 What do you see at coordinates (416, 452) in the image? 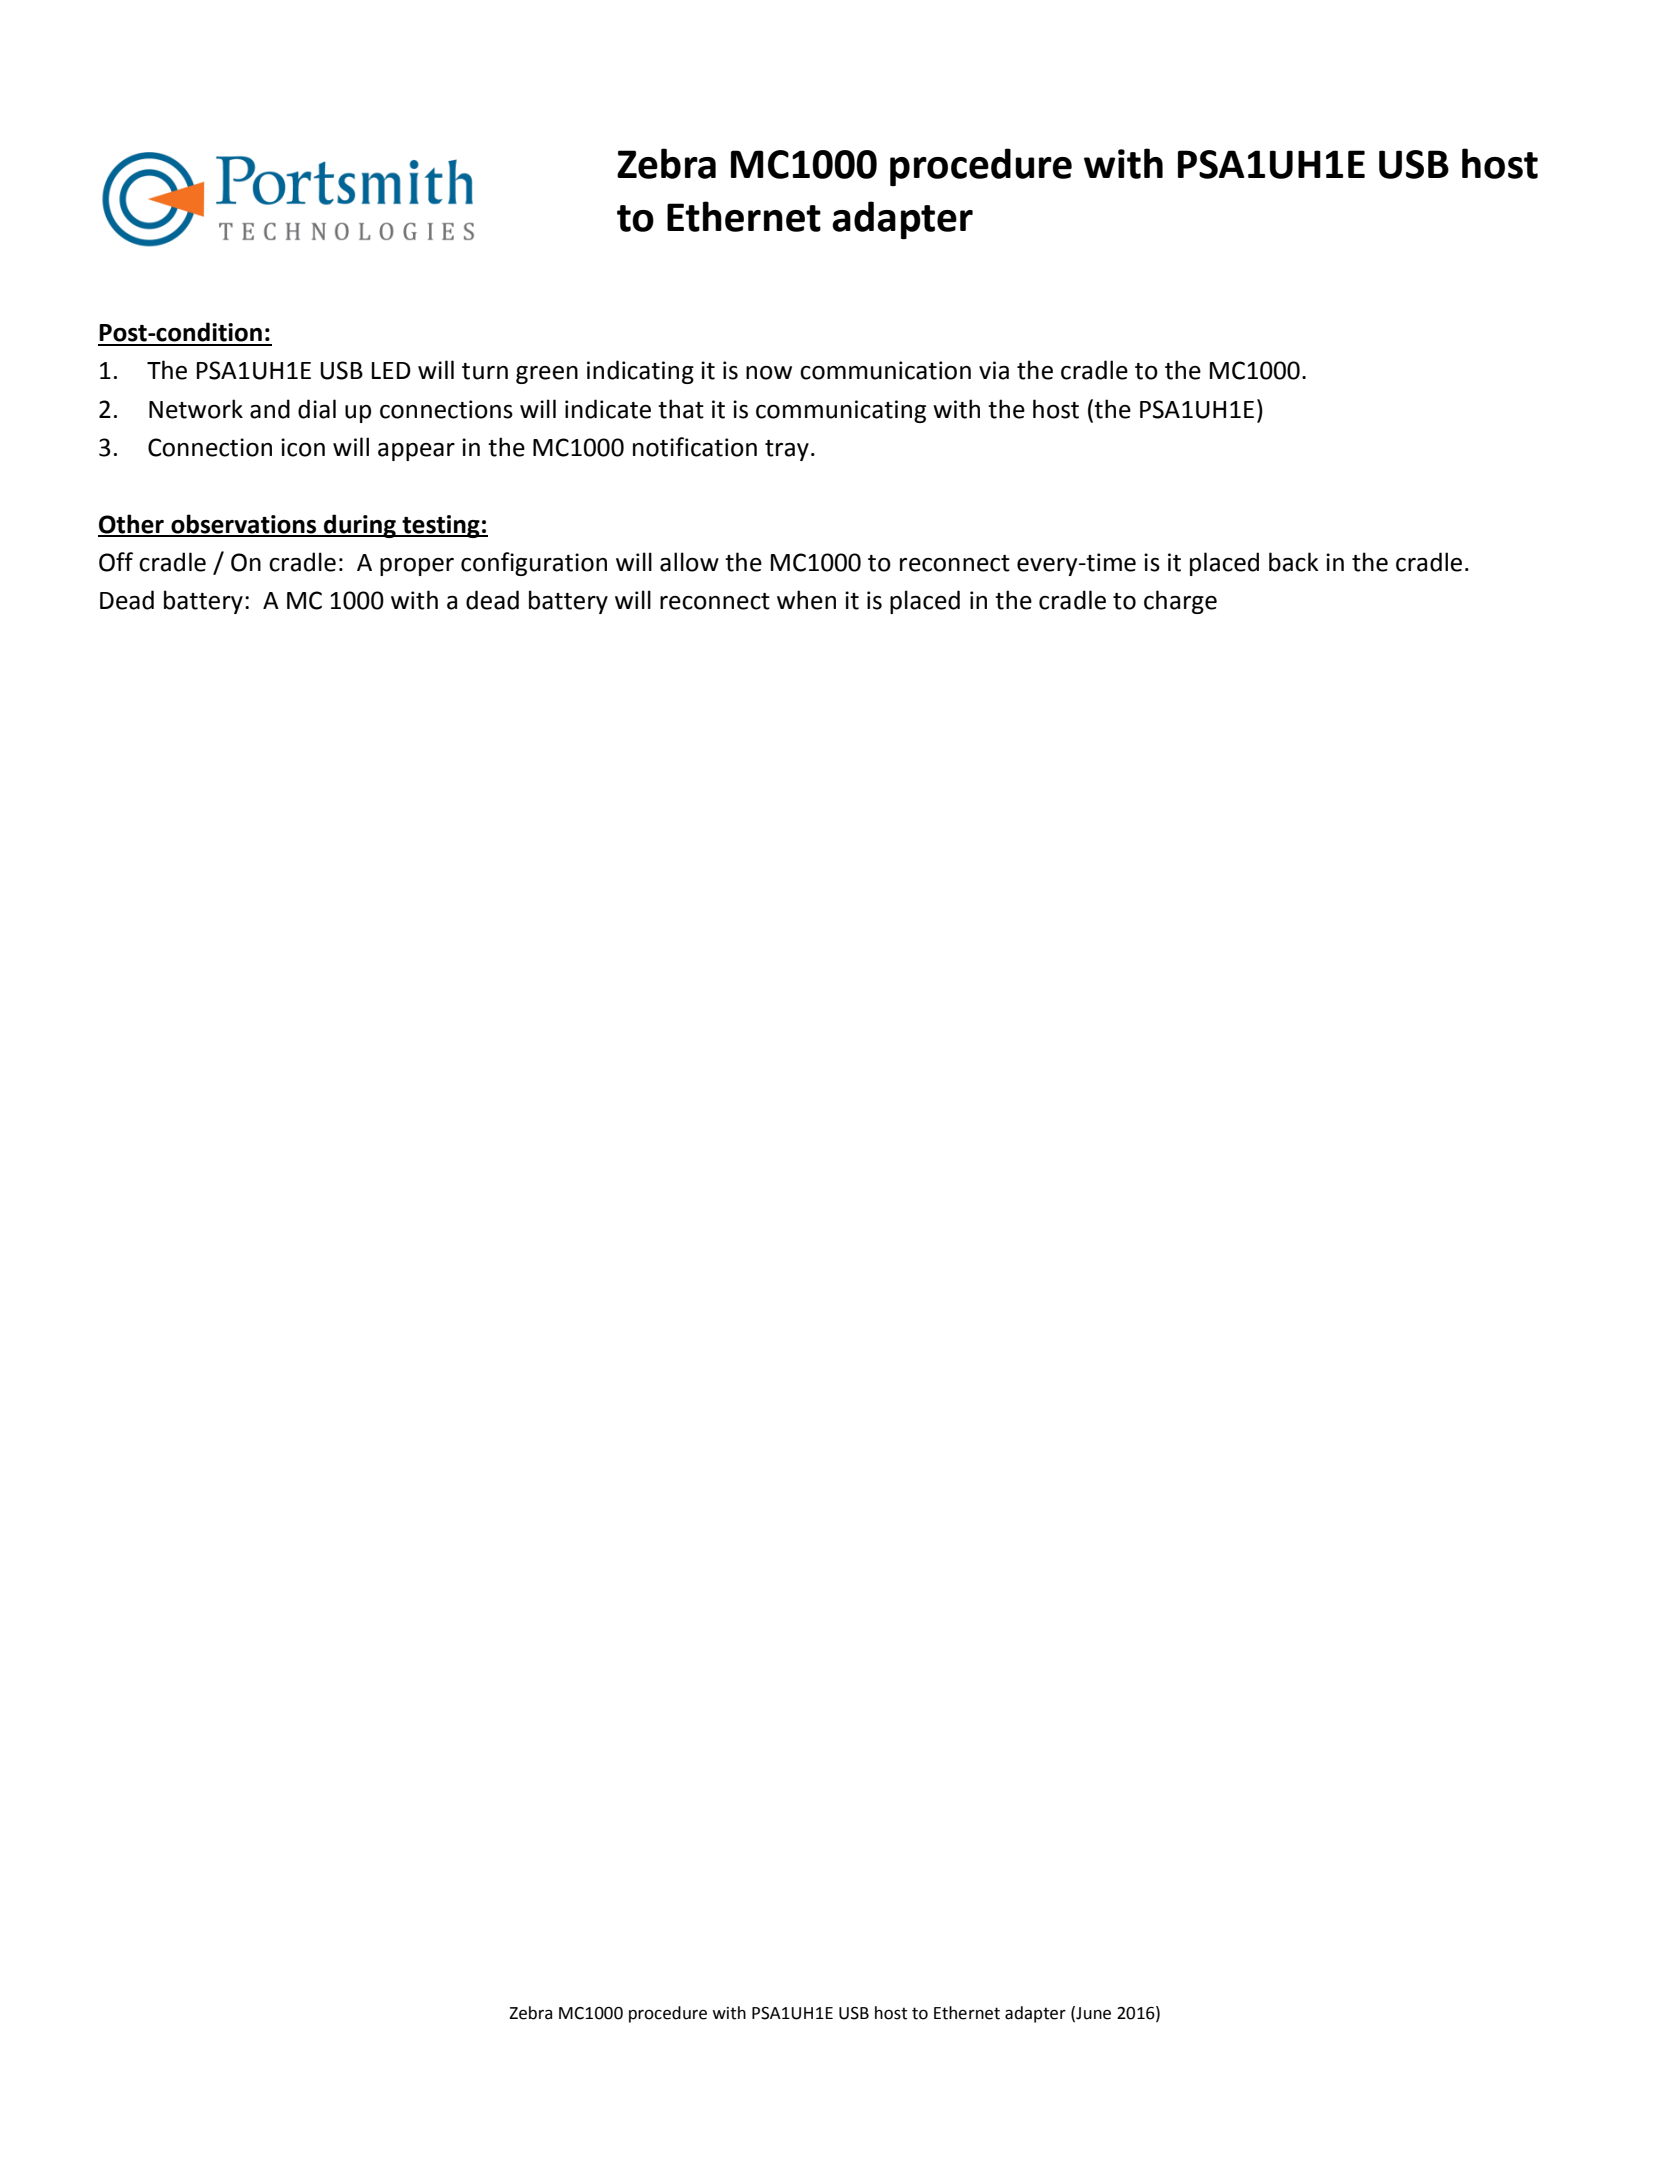
I see `appear` at bounding box center [416, 452].
